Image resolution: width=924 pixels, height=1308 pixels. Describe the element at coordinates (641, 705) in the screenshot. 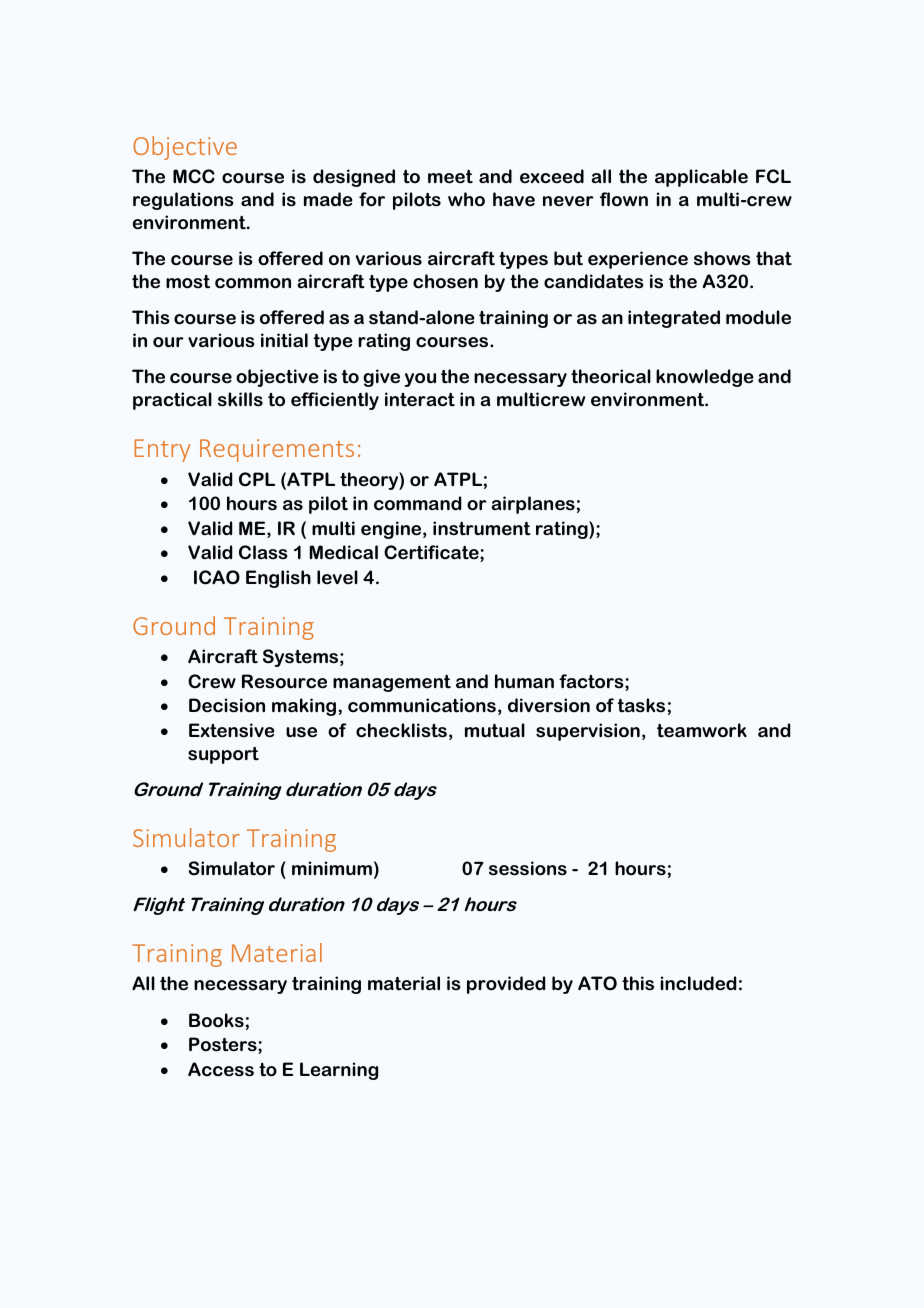

I see `tasks` at that location.
